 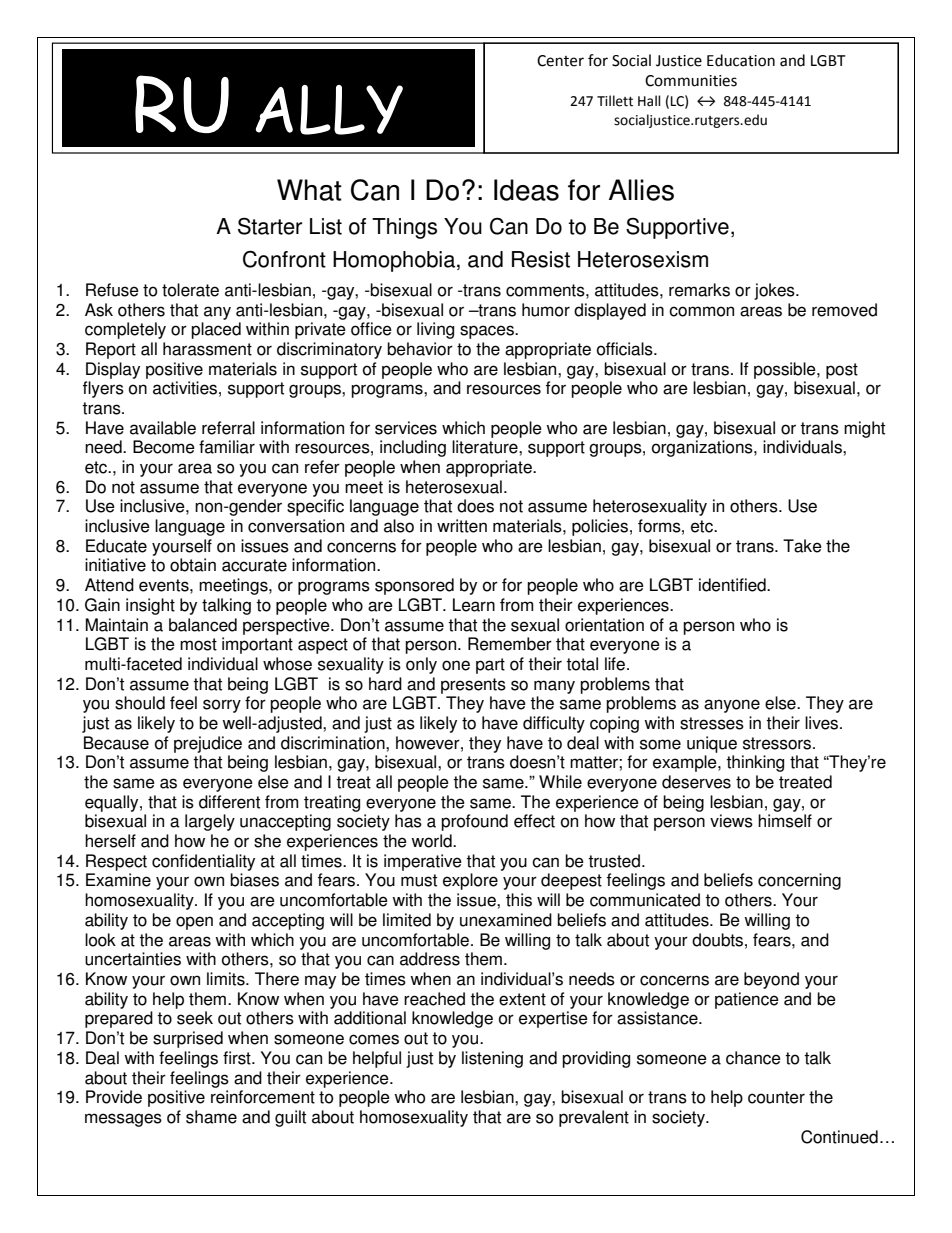 What do you see at coordinates (703, 448) in the image?
I see `organizations` at bounding box center [703, 448].
